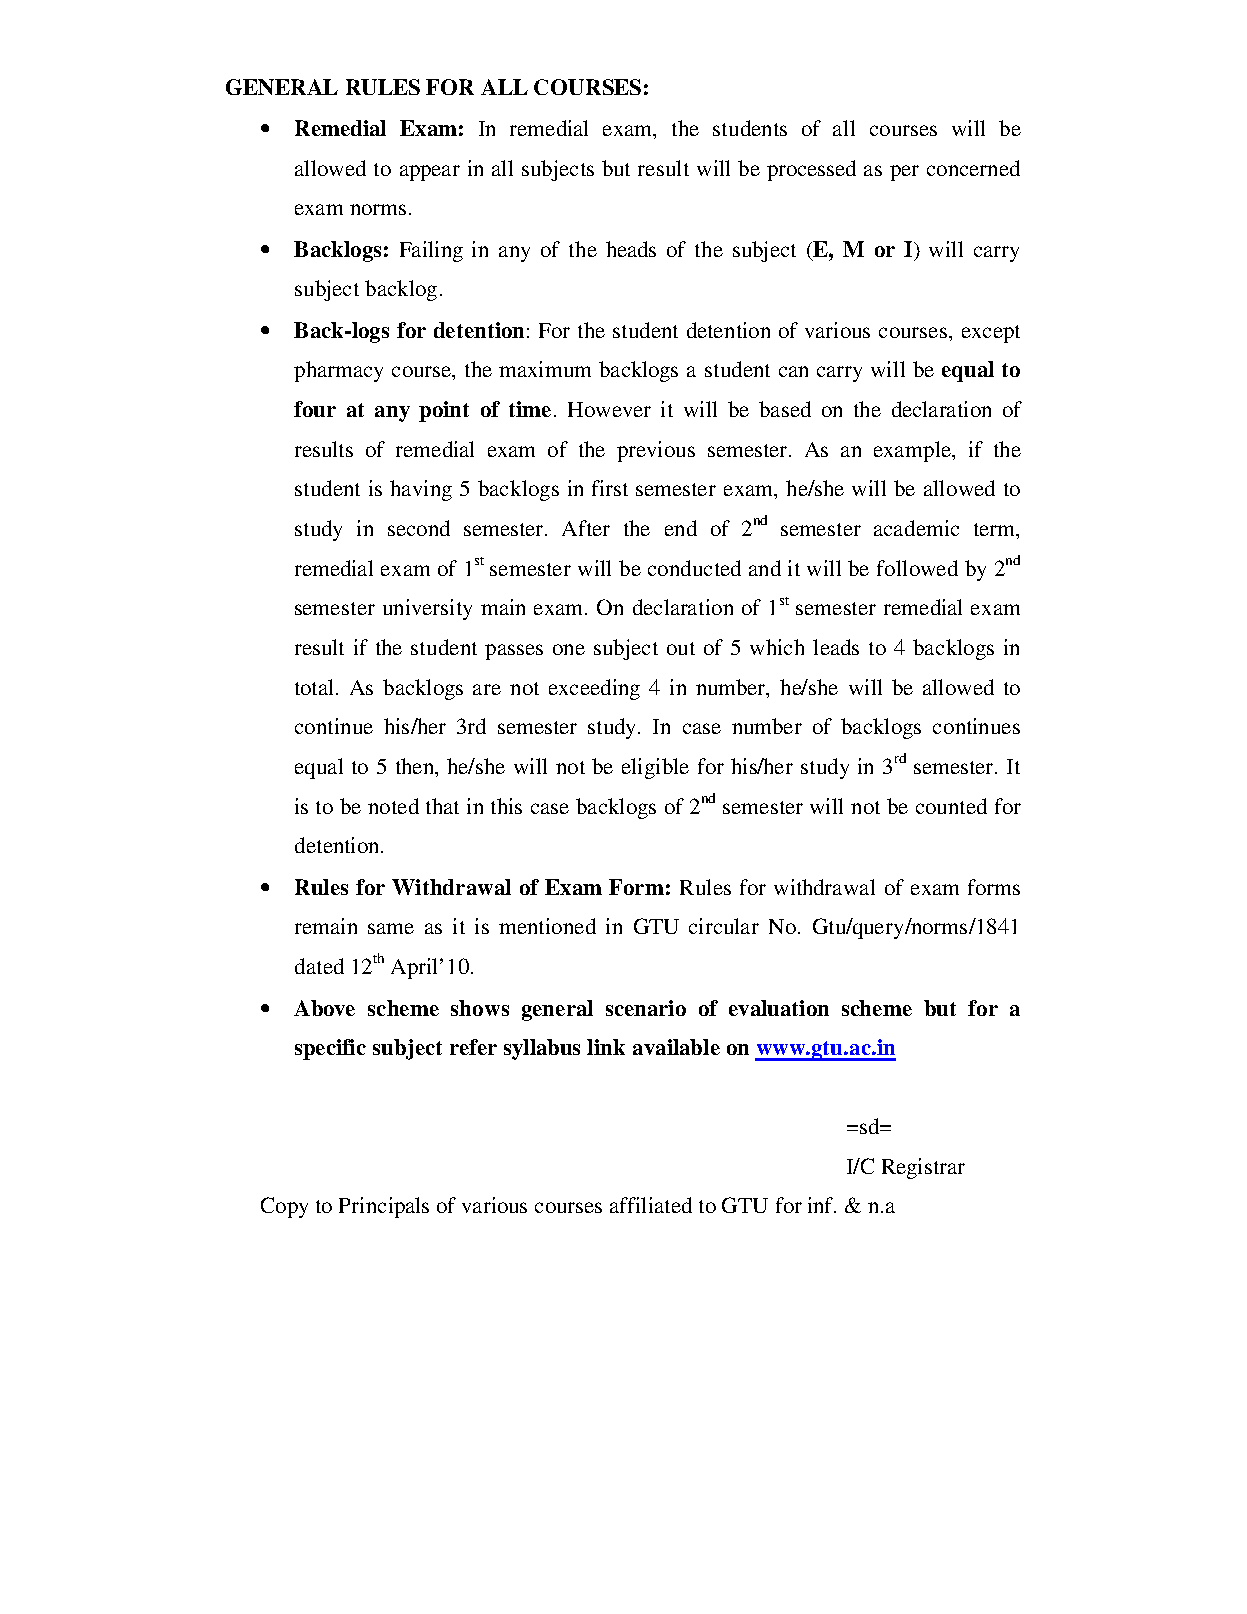  I want to click on leads, so click(836, 647).
